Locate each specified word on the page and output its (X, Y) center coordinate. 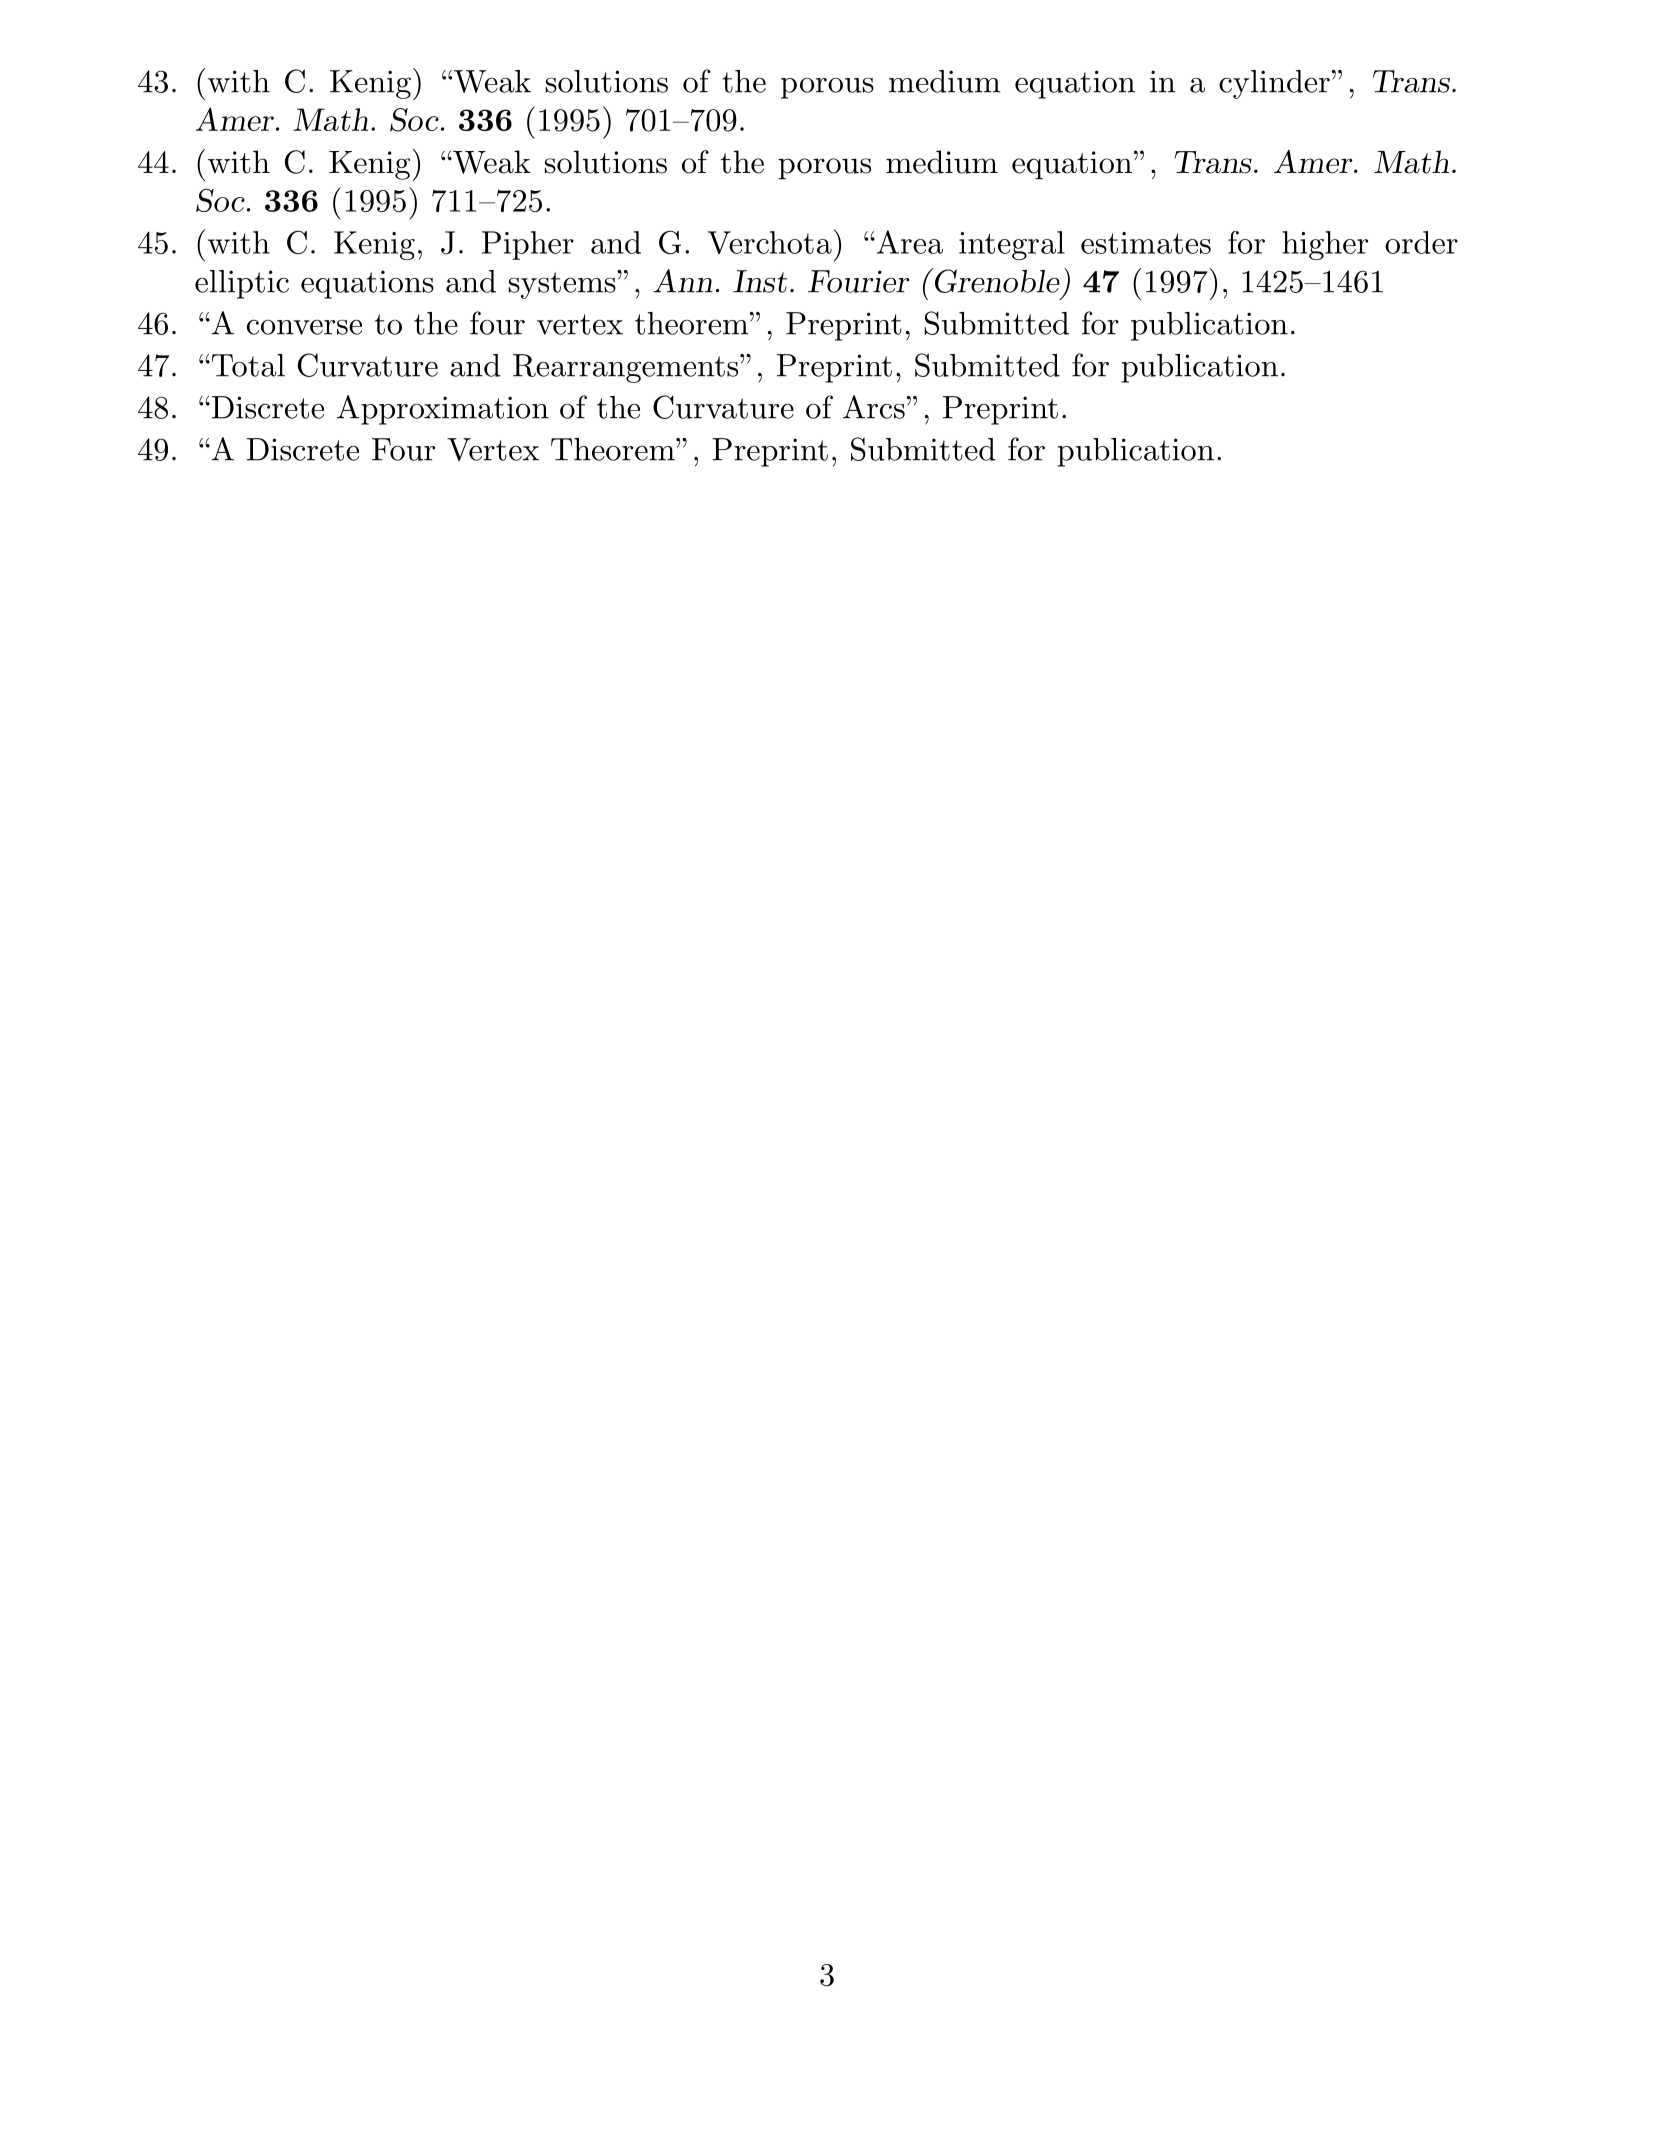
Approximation (443, 410)
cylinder (1274, 84)
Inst (760, 281)
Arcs (874, 407)
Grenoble (996, 280)
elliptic (242, 284)
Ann (683, 281)
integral (1012, 245)
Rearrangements (627, 368)
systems (563, 285)
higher (1325, 245)
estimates (1146, 243)
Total (247, 365)
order (1421, 242)
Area (908, 242)
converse (304, 327)
